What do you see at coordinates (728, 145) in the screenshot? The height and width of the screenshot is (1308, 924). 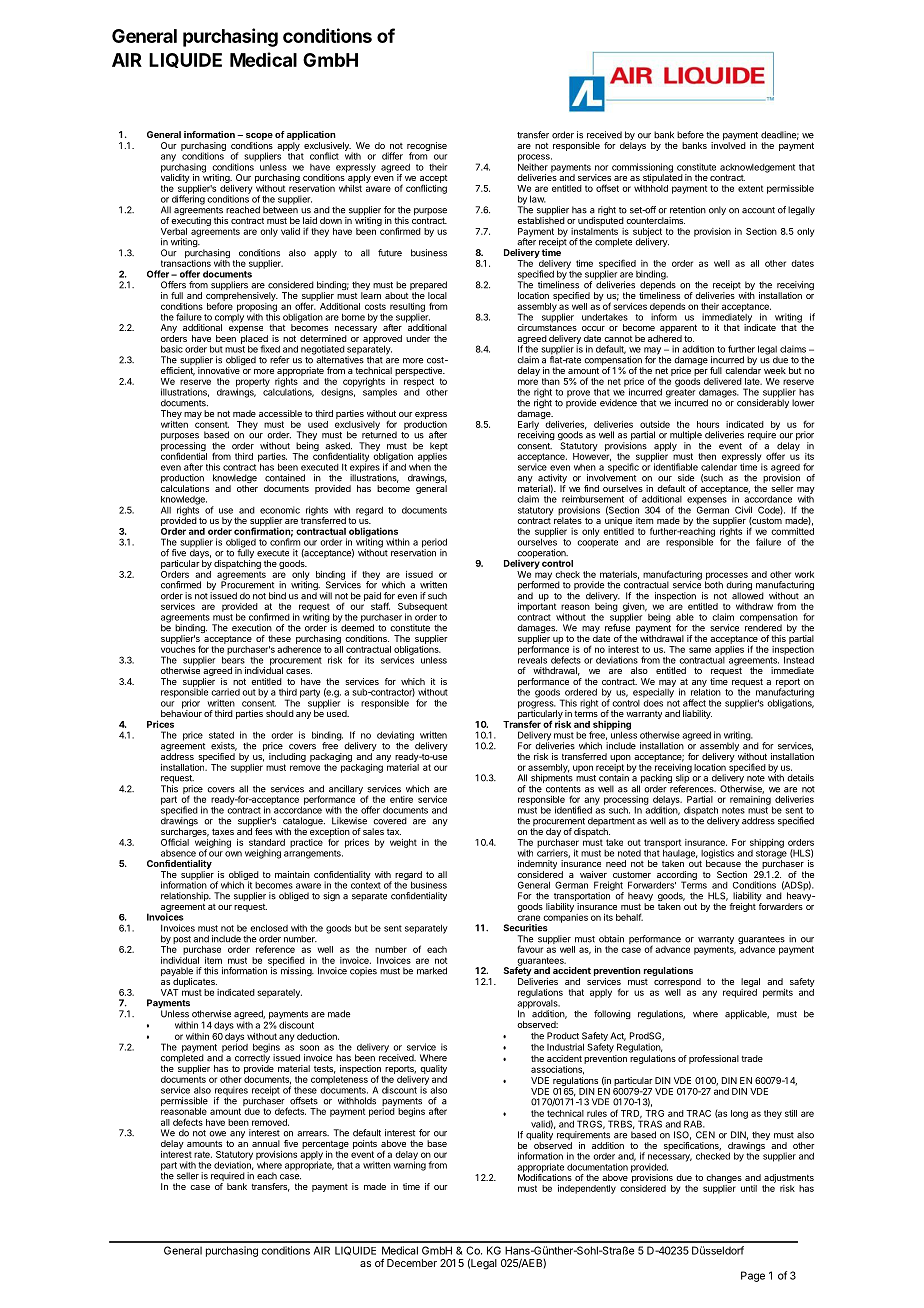 I see `involved` at bounding box center [728, 145].
